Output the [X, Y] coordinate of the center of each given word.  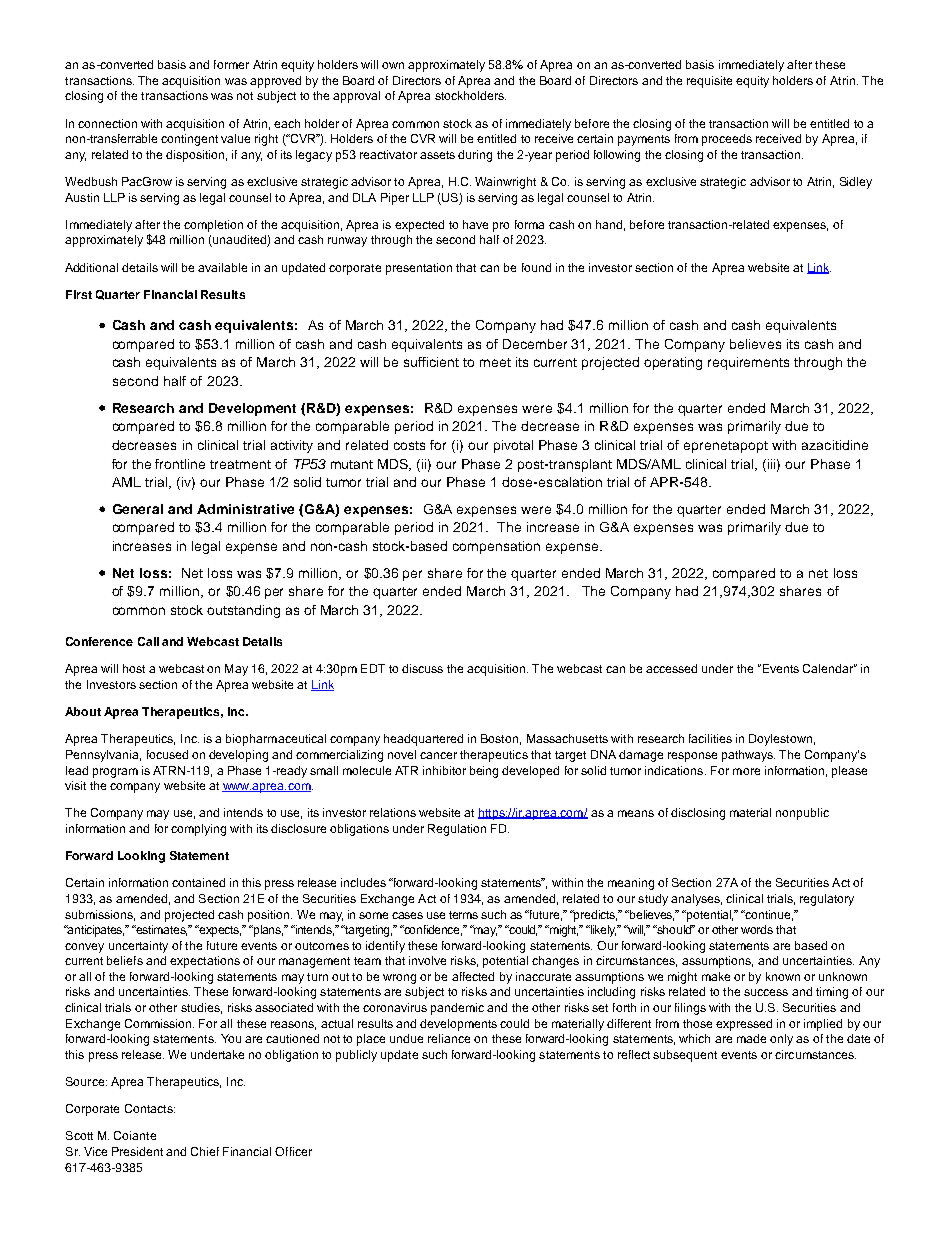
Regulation [457, 830]
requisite [709, 82]
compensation [496, 547]
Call [148, 641]
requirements [748, 363]
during [475, 156]
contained [198, 882]
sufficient [431, 362]
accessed [671, 668]
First [79, 294]
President [137, 1151]
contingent [189, 140]
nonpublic [802, 814]
